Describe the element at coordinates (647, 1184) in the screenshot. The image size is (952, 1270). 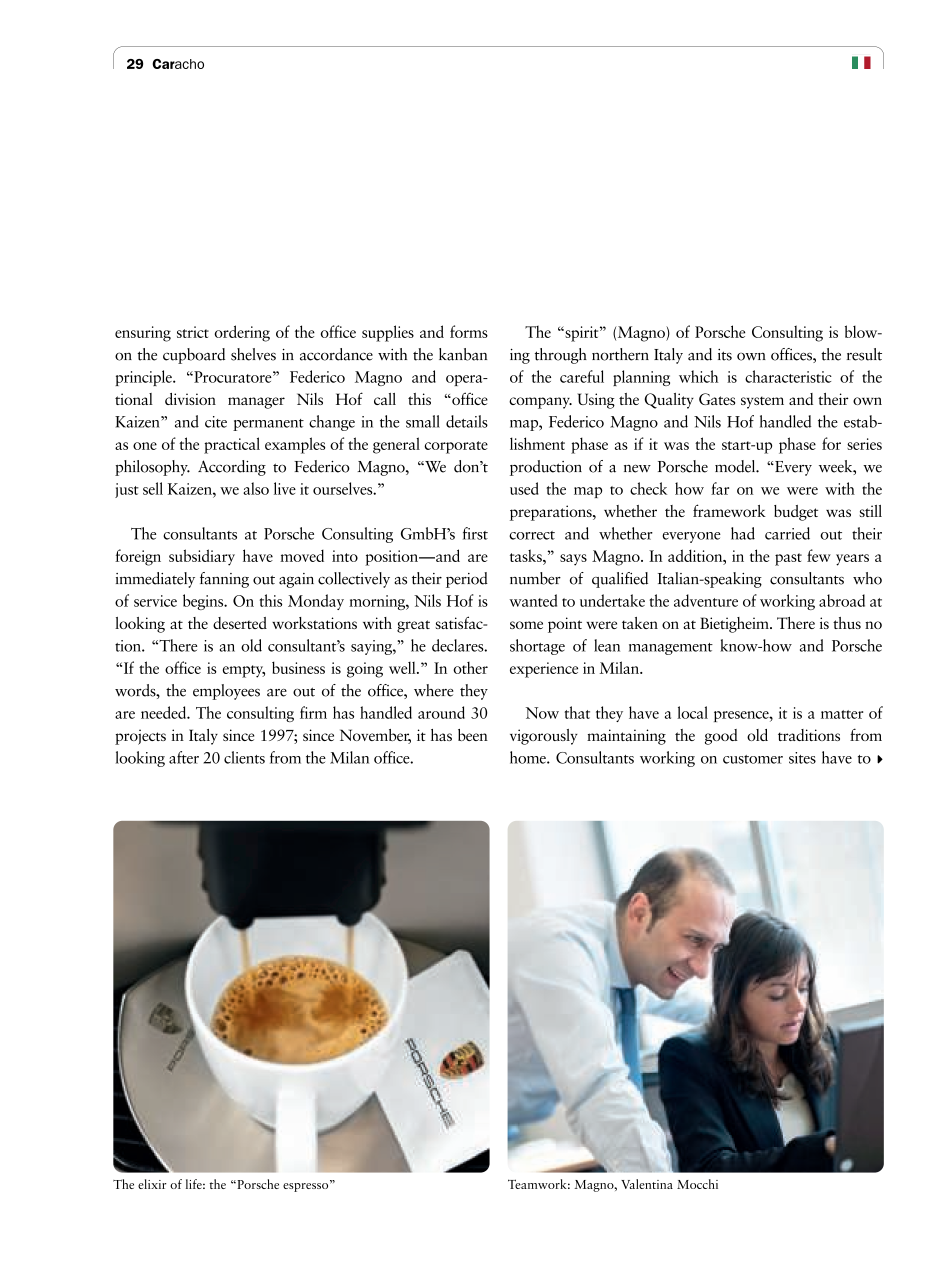
I see `Valentina` at that location.
